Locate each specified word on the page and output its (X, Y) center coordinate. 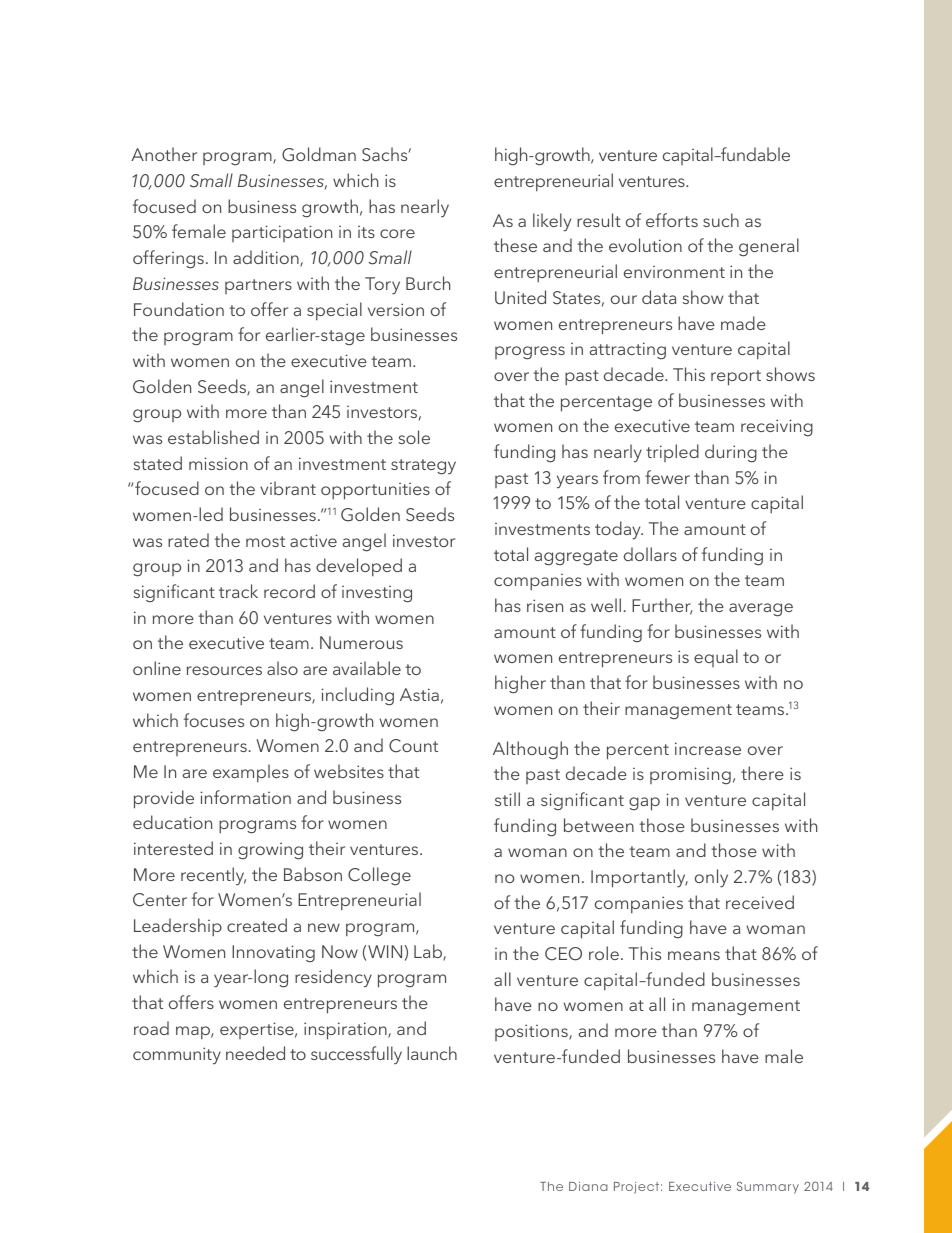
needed (255, 1053)
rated (188, 540)
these (515, 245)
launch (432, 1053)
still (507, 799)
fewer (667, 477)
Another (164, 154)
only (711, 878)
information (245, 797)
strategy (423, 467)
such (721, 220)
